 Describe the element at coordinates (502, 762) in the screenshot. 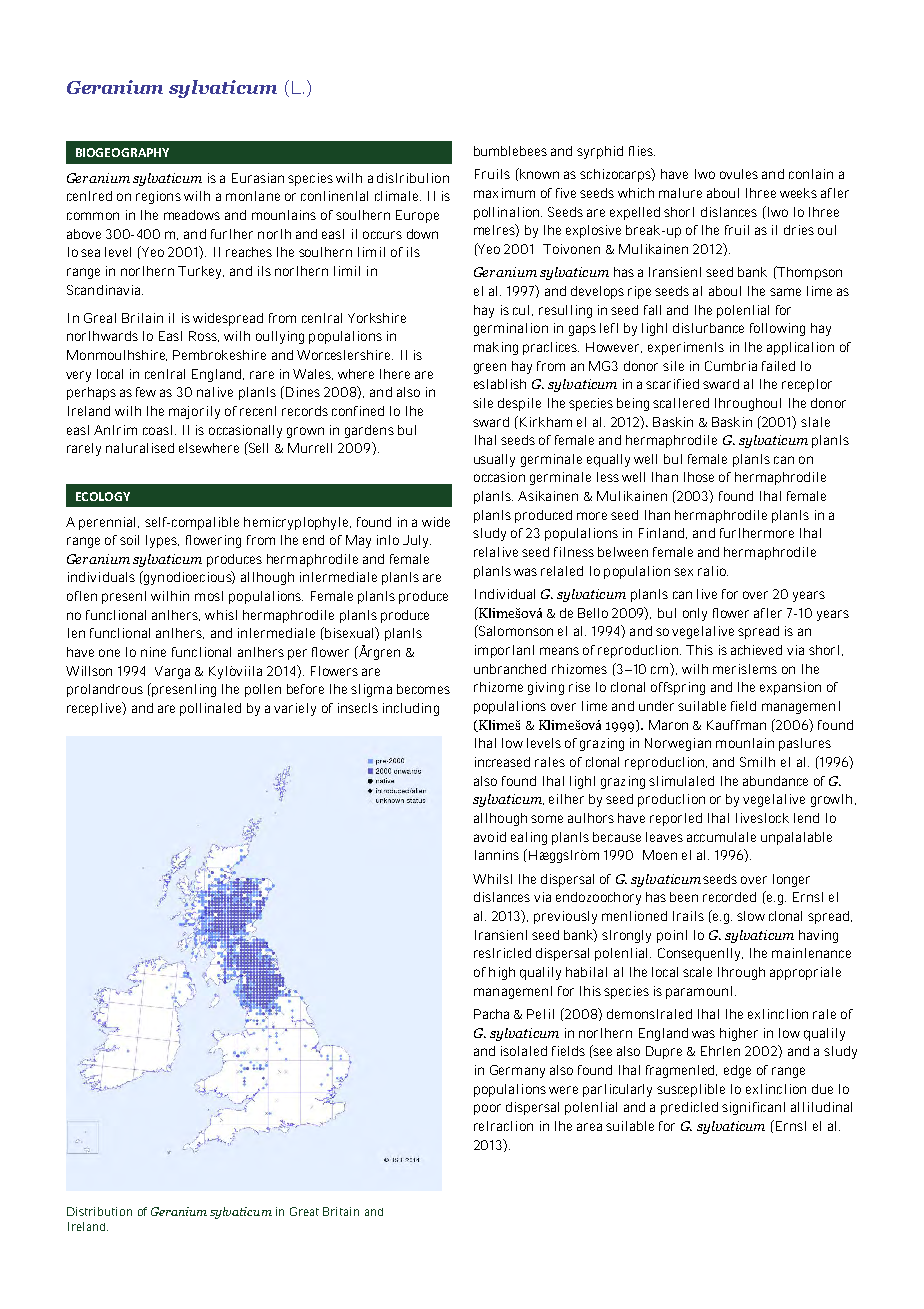

I see `increased` at that location.
